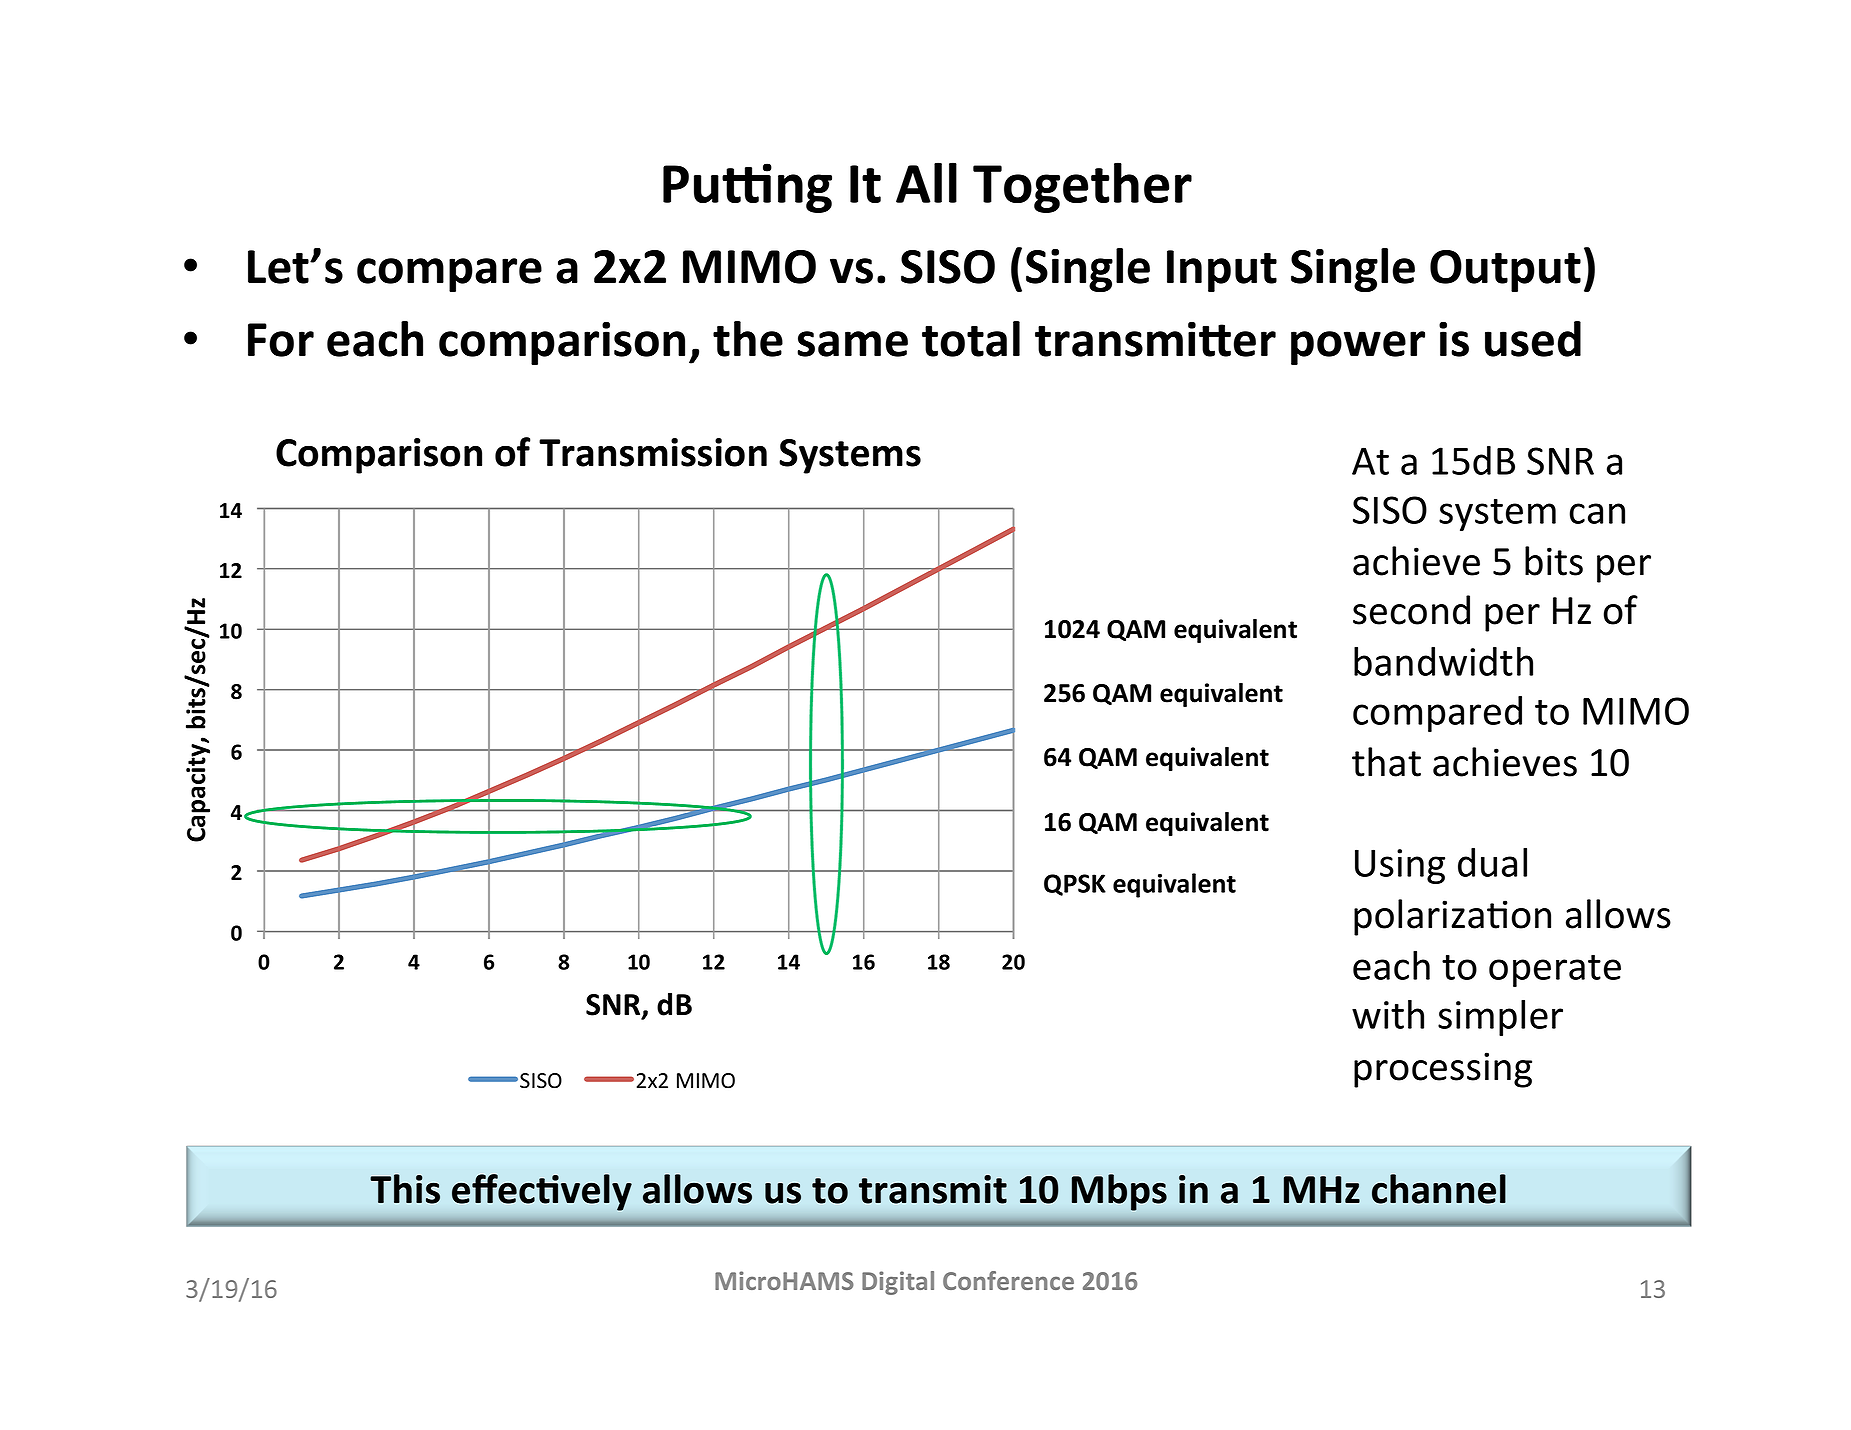 This screenshot has width=1851, height=1430. Describe the element at coordinates (898, 1283) in the screenshot. I see `Digital` at that location.
